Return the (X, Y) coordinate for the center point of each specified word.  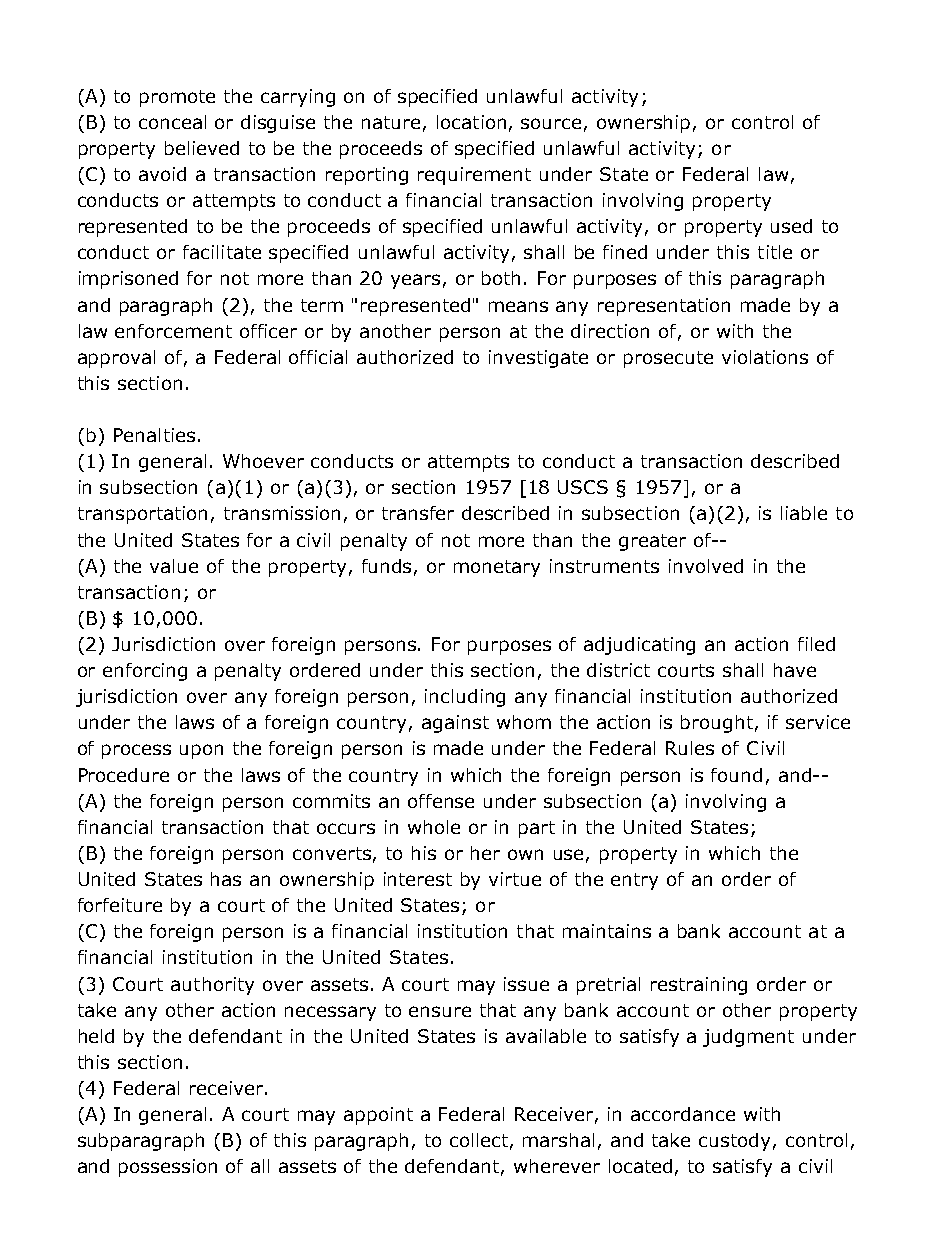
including (465, 698)
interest (418, 879)
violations (765, 357)
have (795, 670)
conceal (172, 122)
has (226, 879)
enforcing (145, 672)
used (791, 226)
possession (168, 1168)
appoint (378, 1116)
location (471, 122)
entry (634, 881)
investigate (538, 359)
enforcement (173, 331)
